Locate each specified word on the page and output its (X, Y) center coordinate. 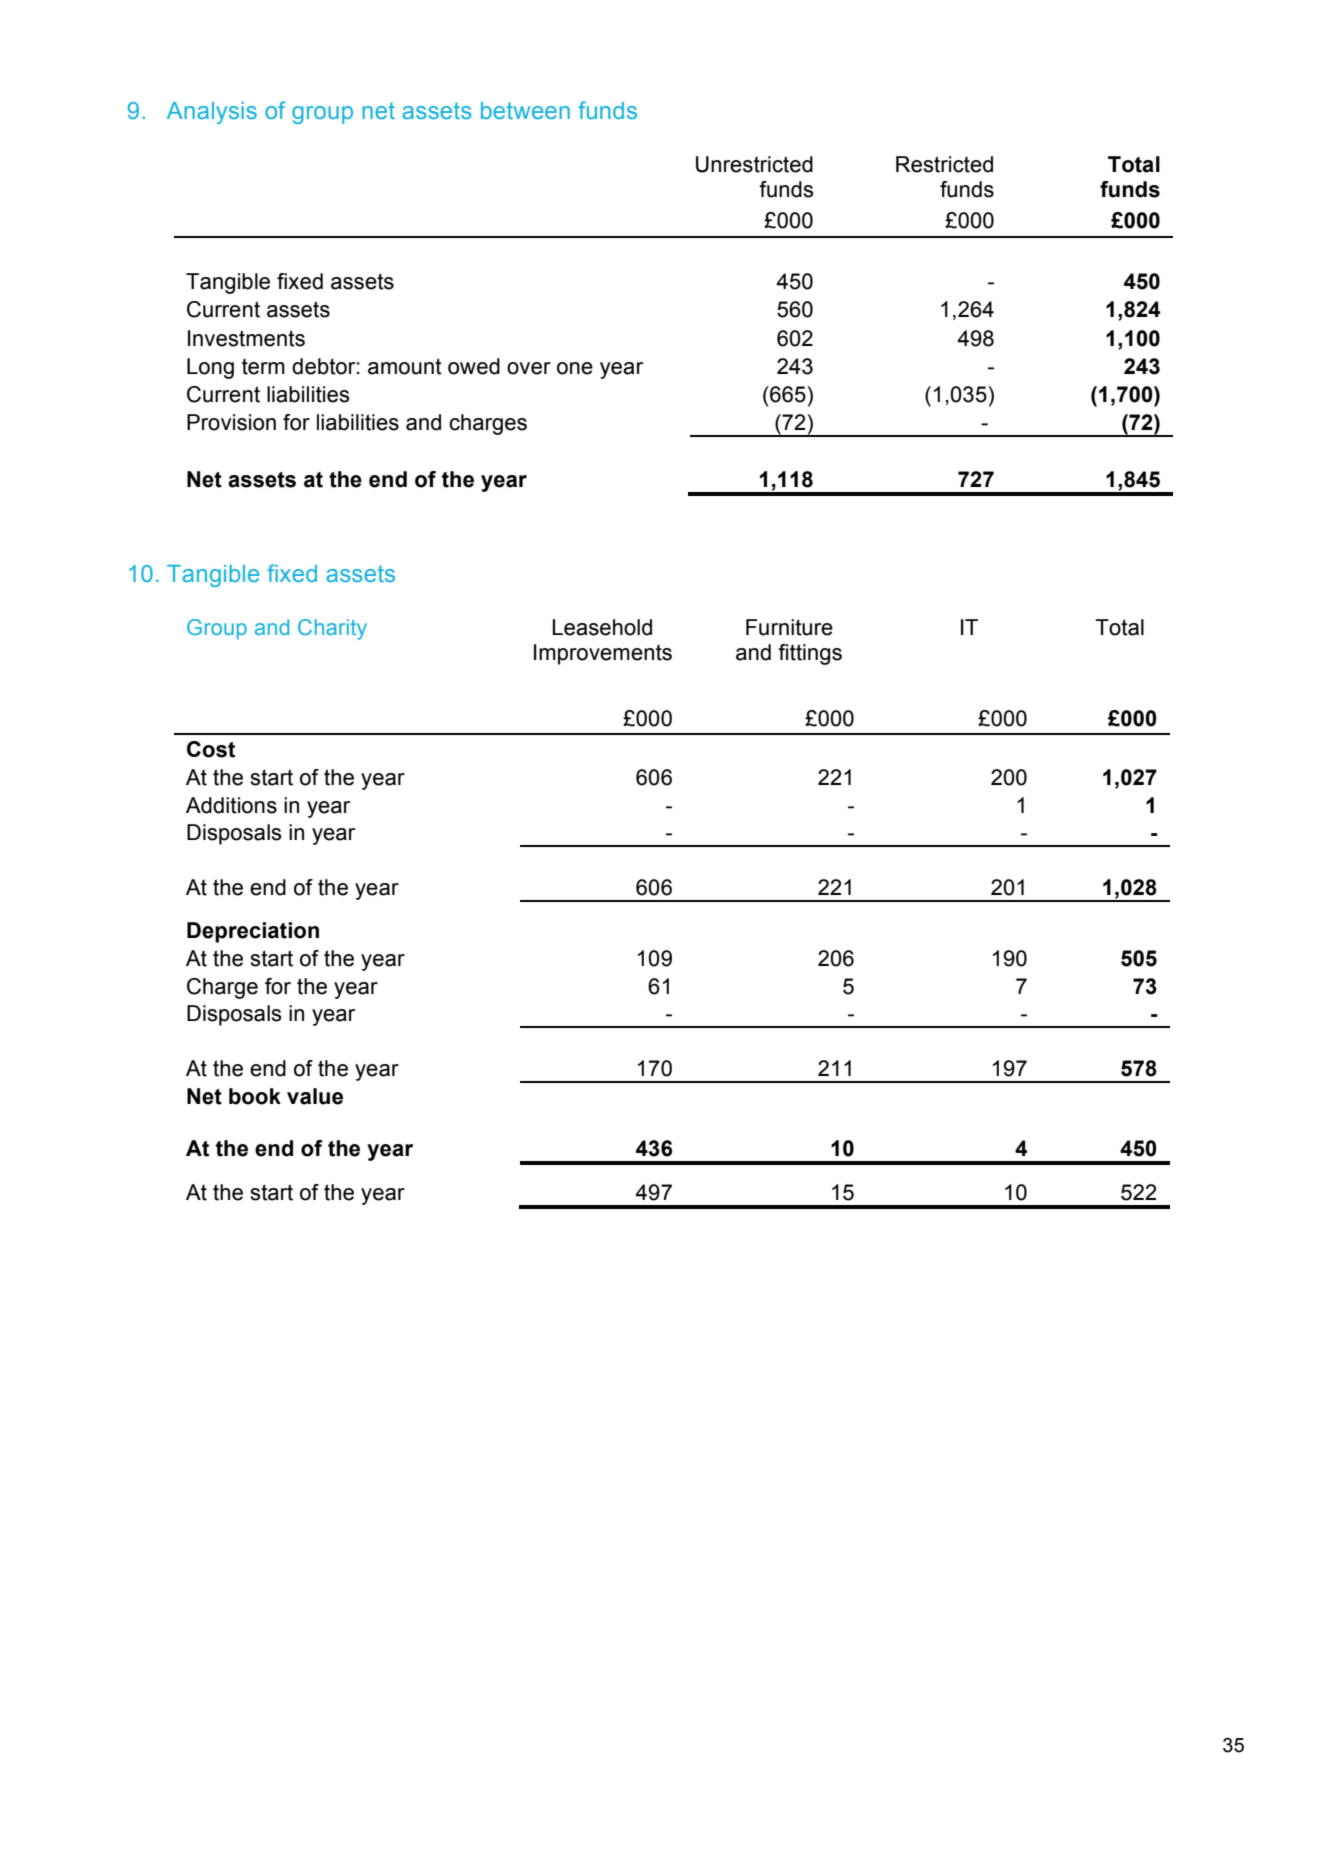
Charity (332, 629)
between (525, 110)
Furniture (789, 627)
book (255, 1096)
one (575, 368)
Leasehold (602, 627)
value (315, 1096)
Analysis (212, 113)
